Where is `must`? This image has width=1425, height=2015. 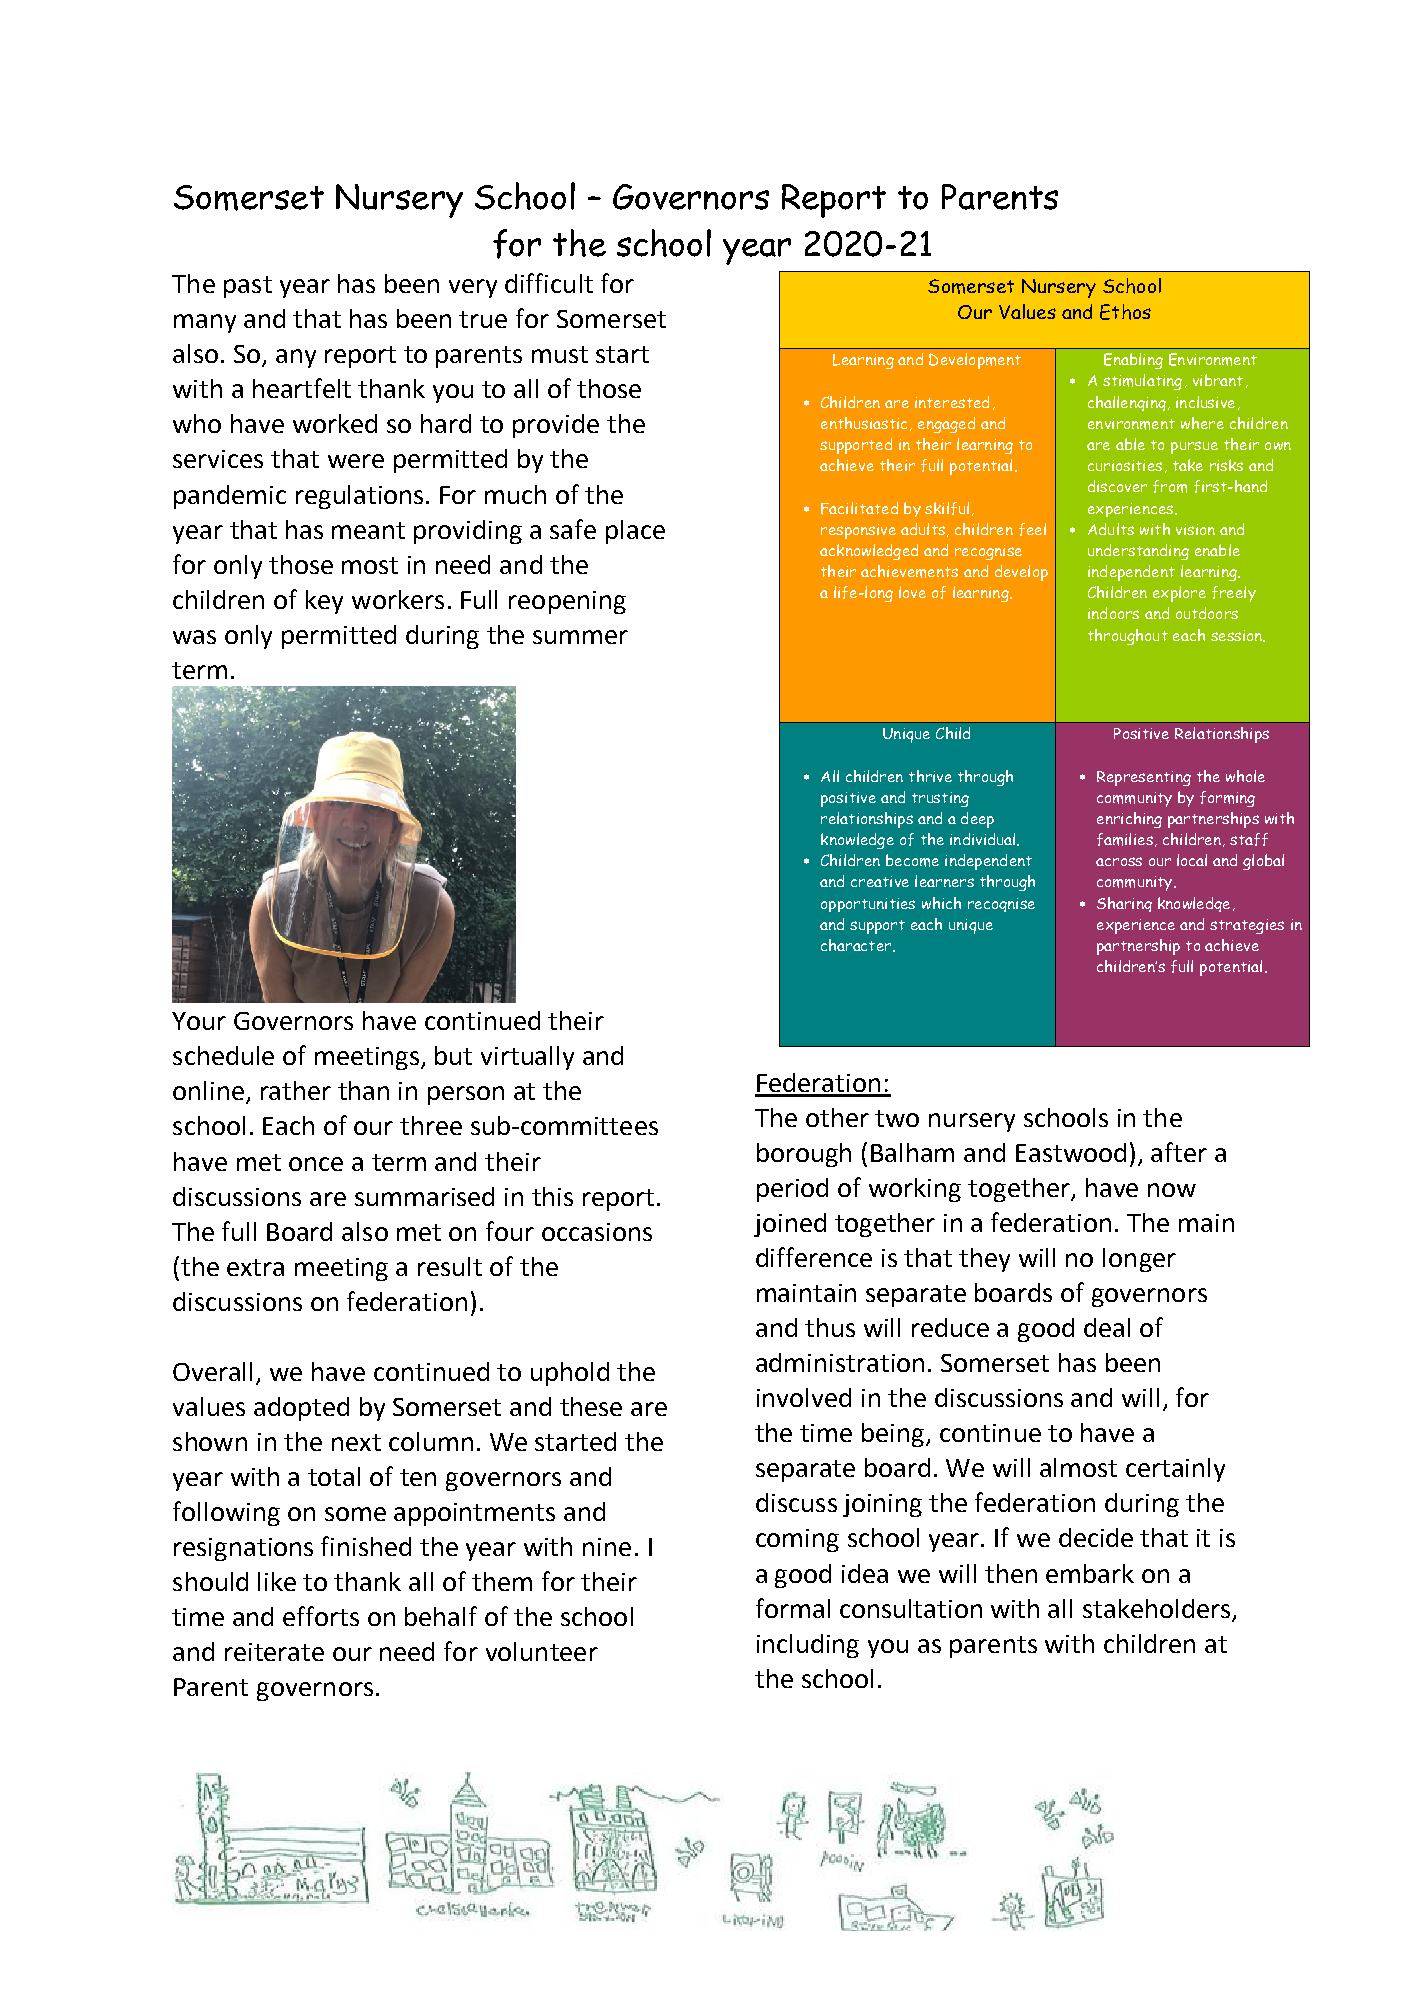 must is located at coordinates (560, 354).
